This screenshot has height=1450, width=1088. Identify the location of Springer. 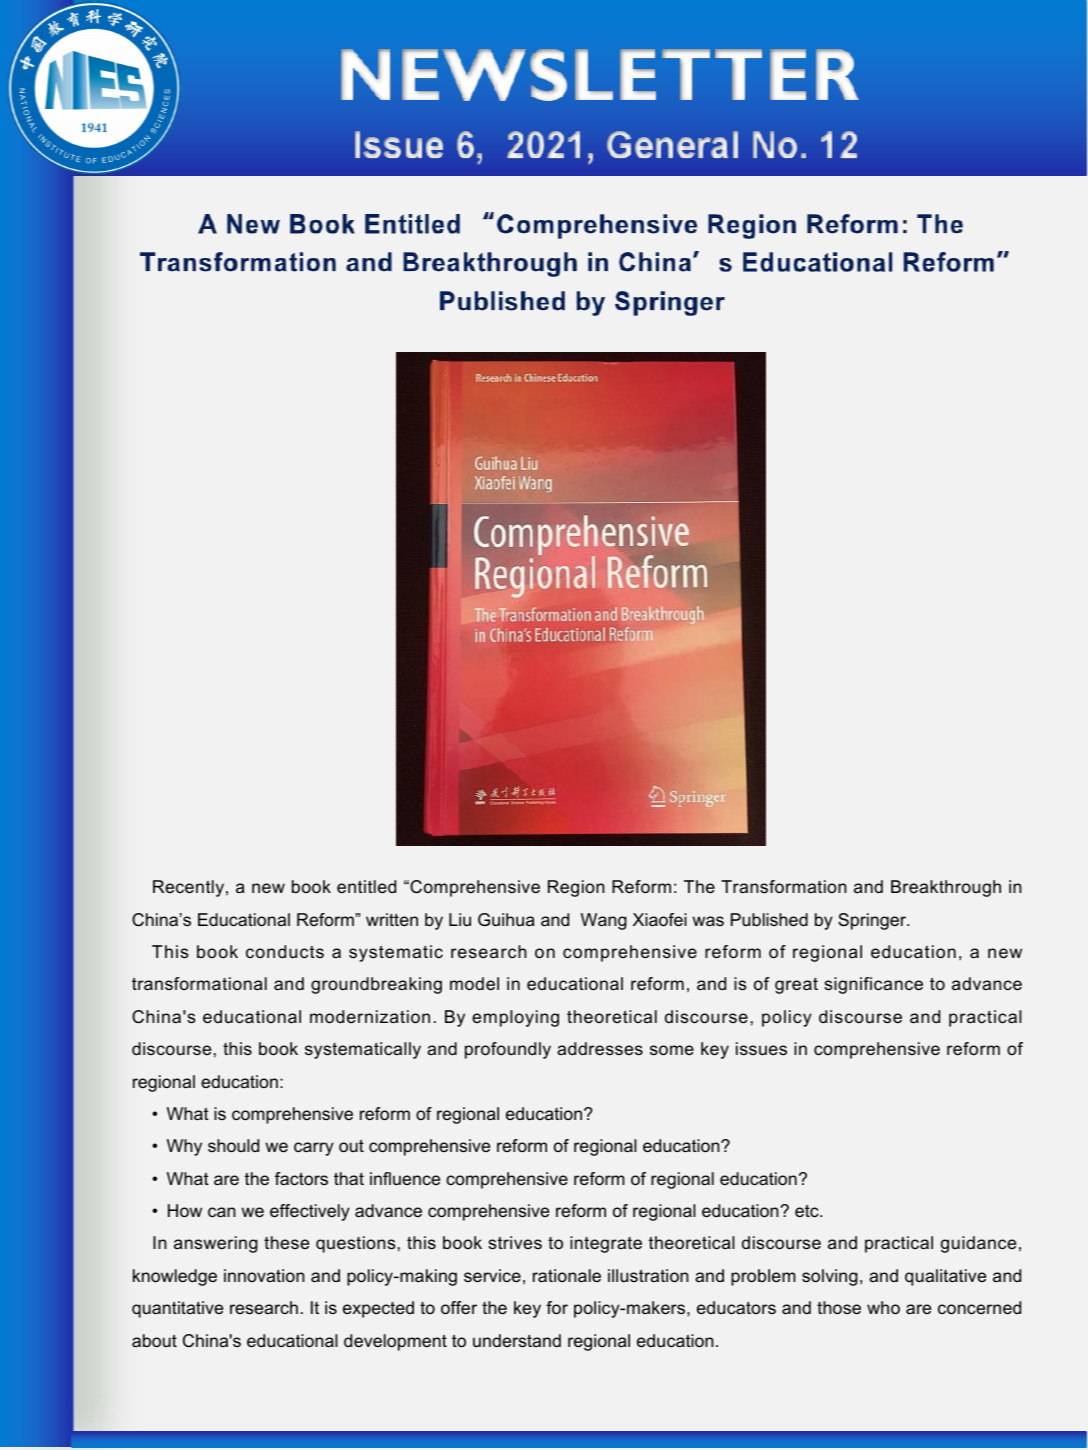
(873, 921).
